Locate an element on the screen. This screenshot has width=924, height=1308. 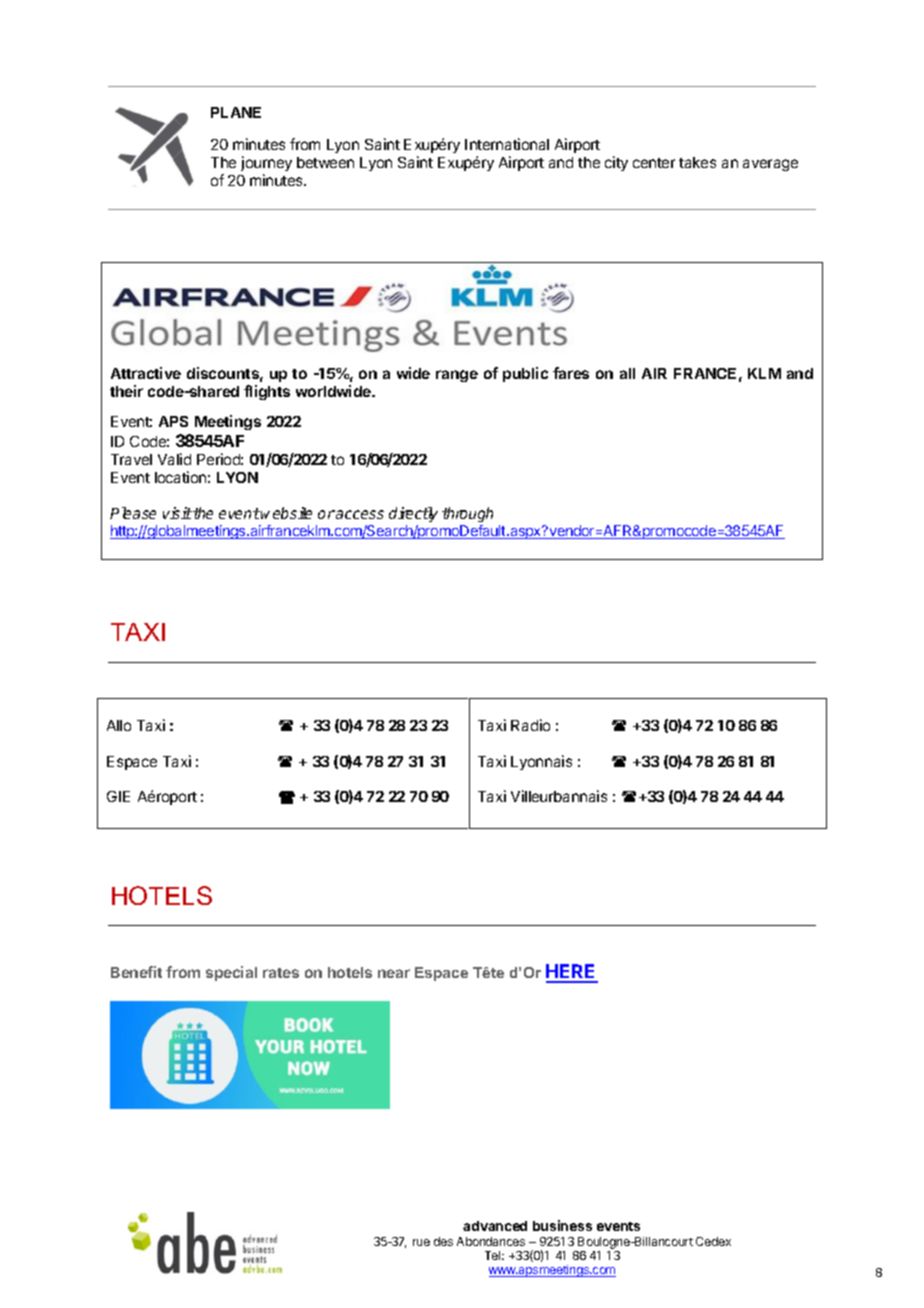
business is located at coordinates (562, 1225).
